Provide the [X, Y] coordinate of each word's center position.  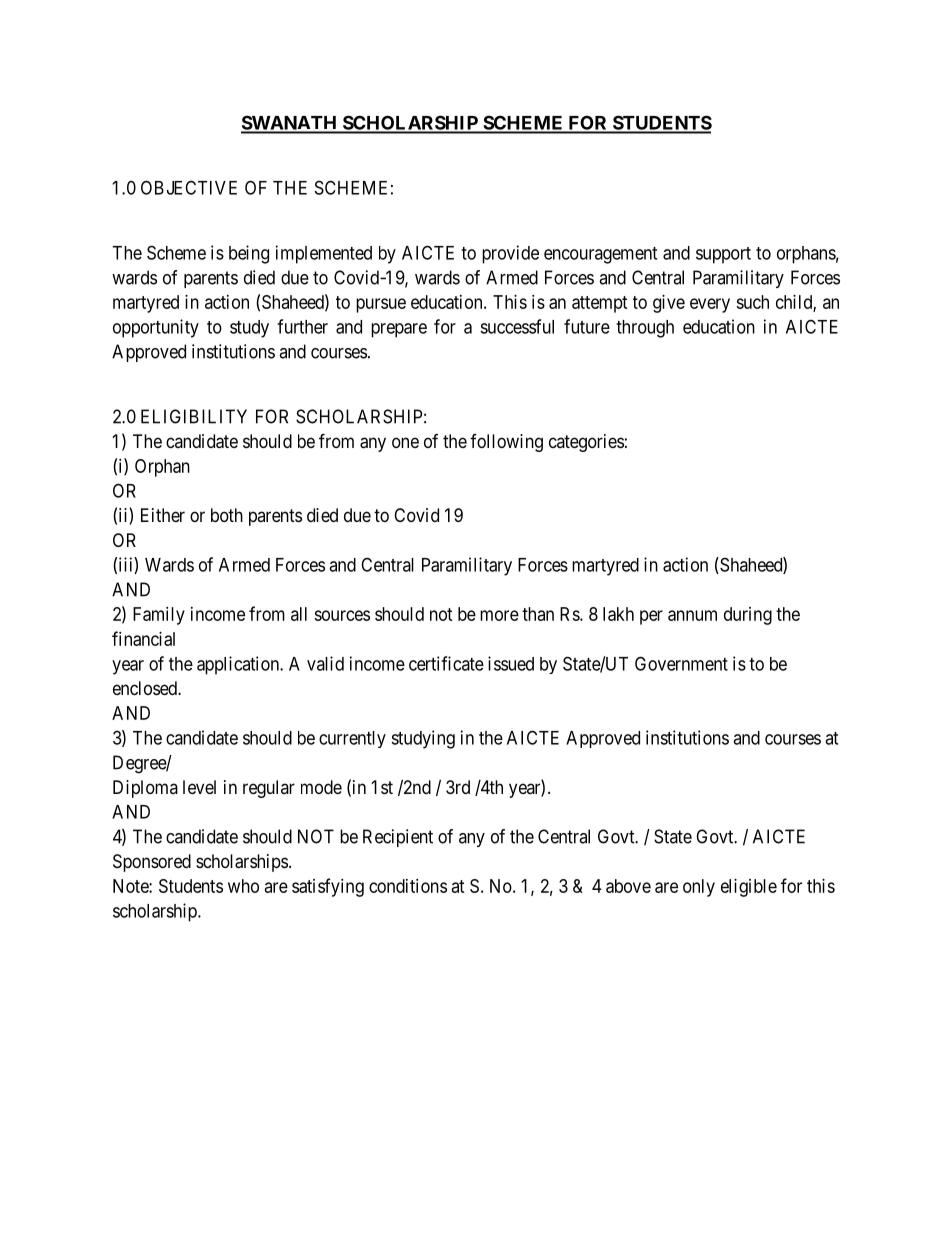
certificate [446, 663]
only [699, 888]
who [243, 886]
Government [681, 663]
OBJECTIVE [189, 187]
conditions [408, 886]
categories [586, 443]
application [239, 665]
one [405, 442]
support [723, 255]
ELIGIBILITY [194, 416]
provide [510, 254]
